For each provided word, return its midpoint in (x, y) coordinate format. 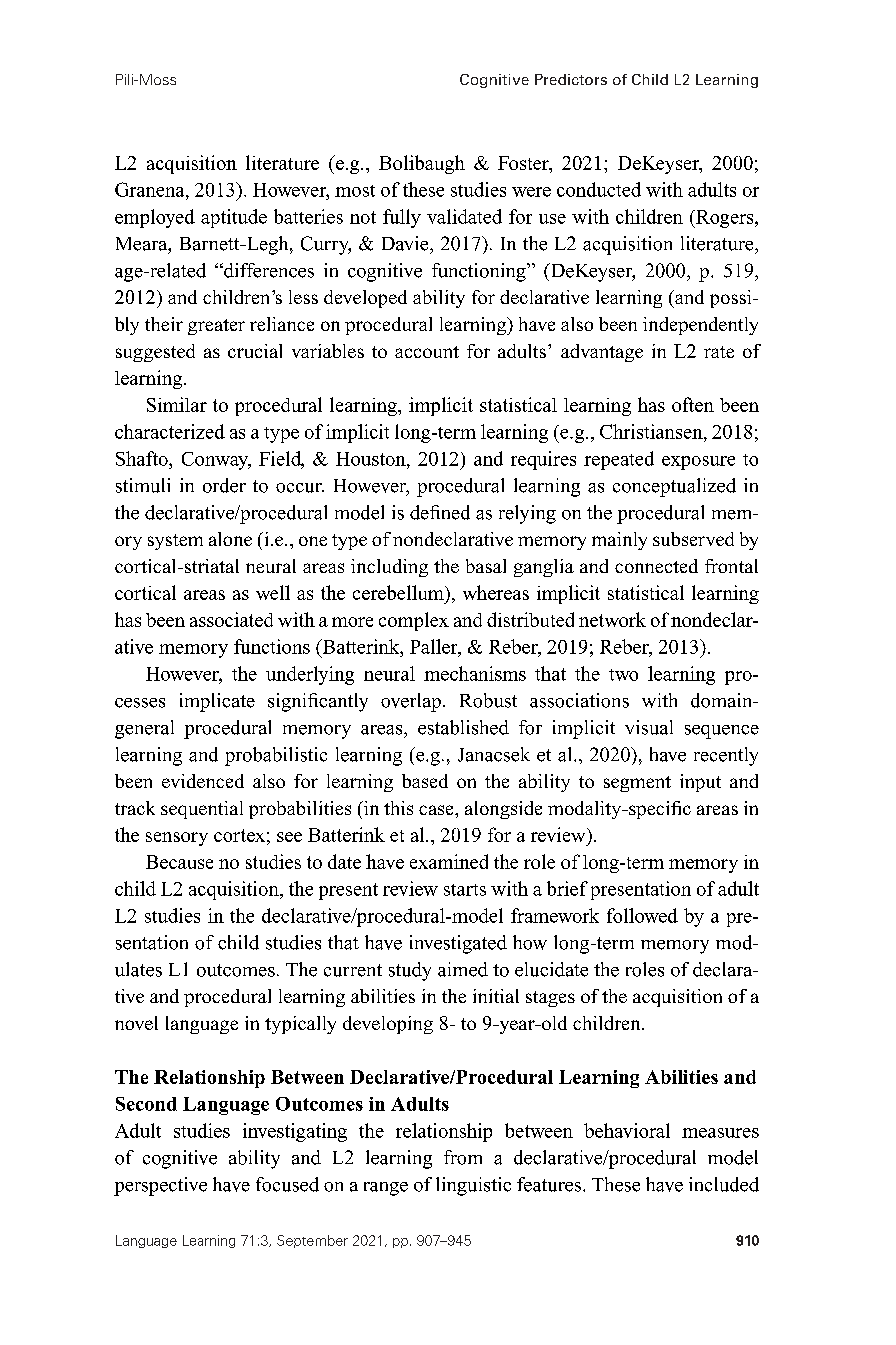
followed (642, 915)
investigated (458, 944)
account (427, 352)
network (612, 619)
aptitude (234, 218)
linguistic (473, 1186)
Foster (524, 163)
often (693, 404)
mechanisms (475, 673)
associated (231, 619)
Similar (177, 404)
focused (287, 1184)
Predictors (571, 79)
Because (179, 862)
